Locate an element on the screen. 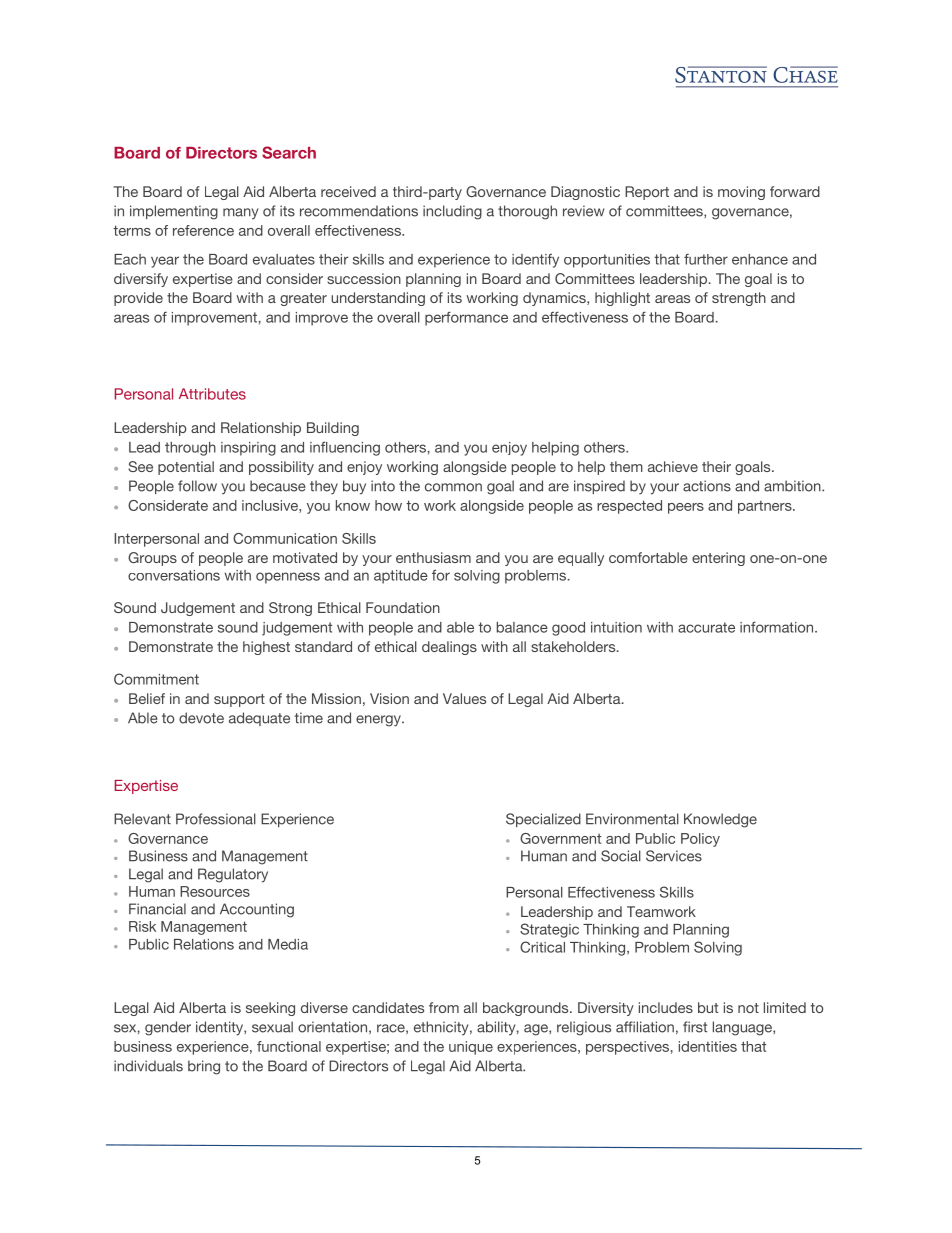 The width and height of the screenshot is (952, 1233). unique is located at coordinates (471, 1048).
